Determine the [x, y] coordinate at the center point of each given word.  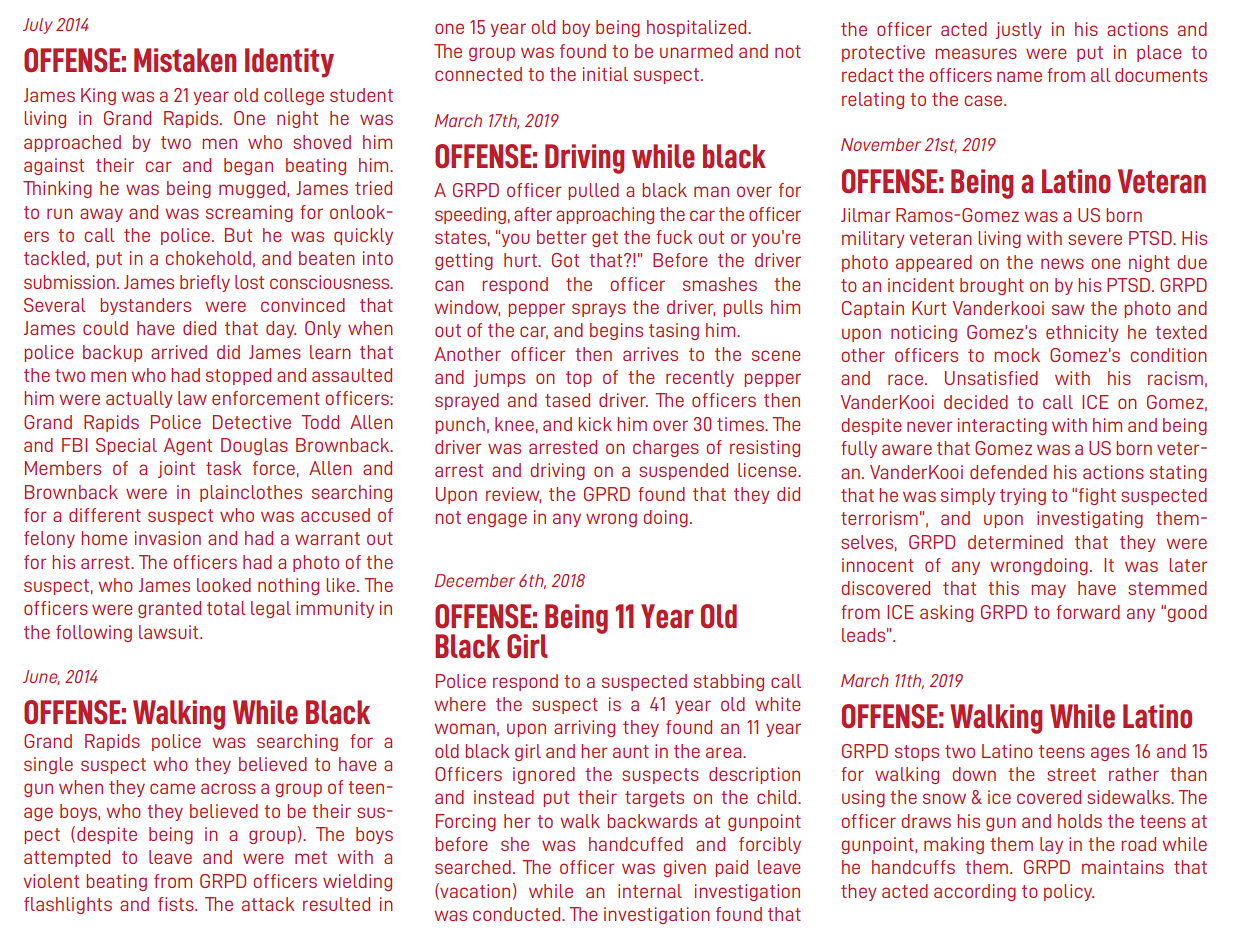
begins [616, 331]
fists [177, 904]
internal [650, 891]
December [475, 580]
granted [169, 609]
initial [605, 74]
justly [1018, 30]
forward [1088, 612]
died [199, 328]
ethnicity [1082, 333]
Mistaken [185, 60]
